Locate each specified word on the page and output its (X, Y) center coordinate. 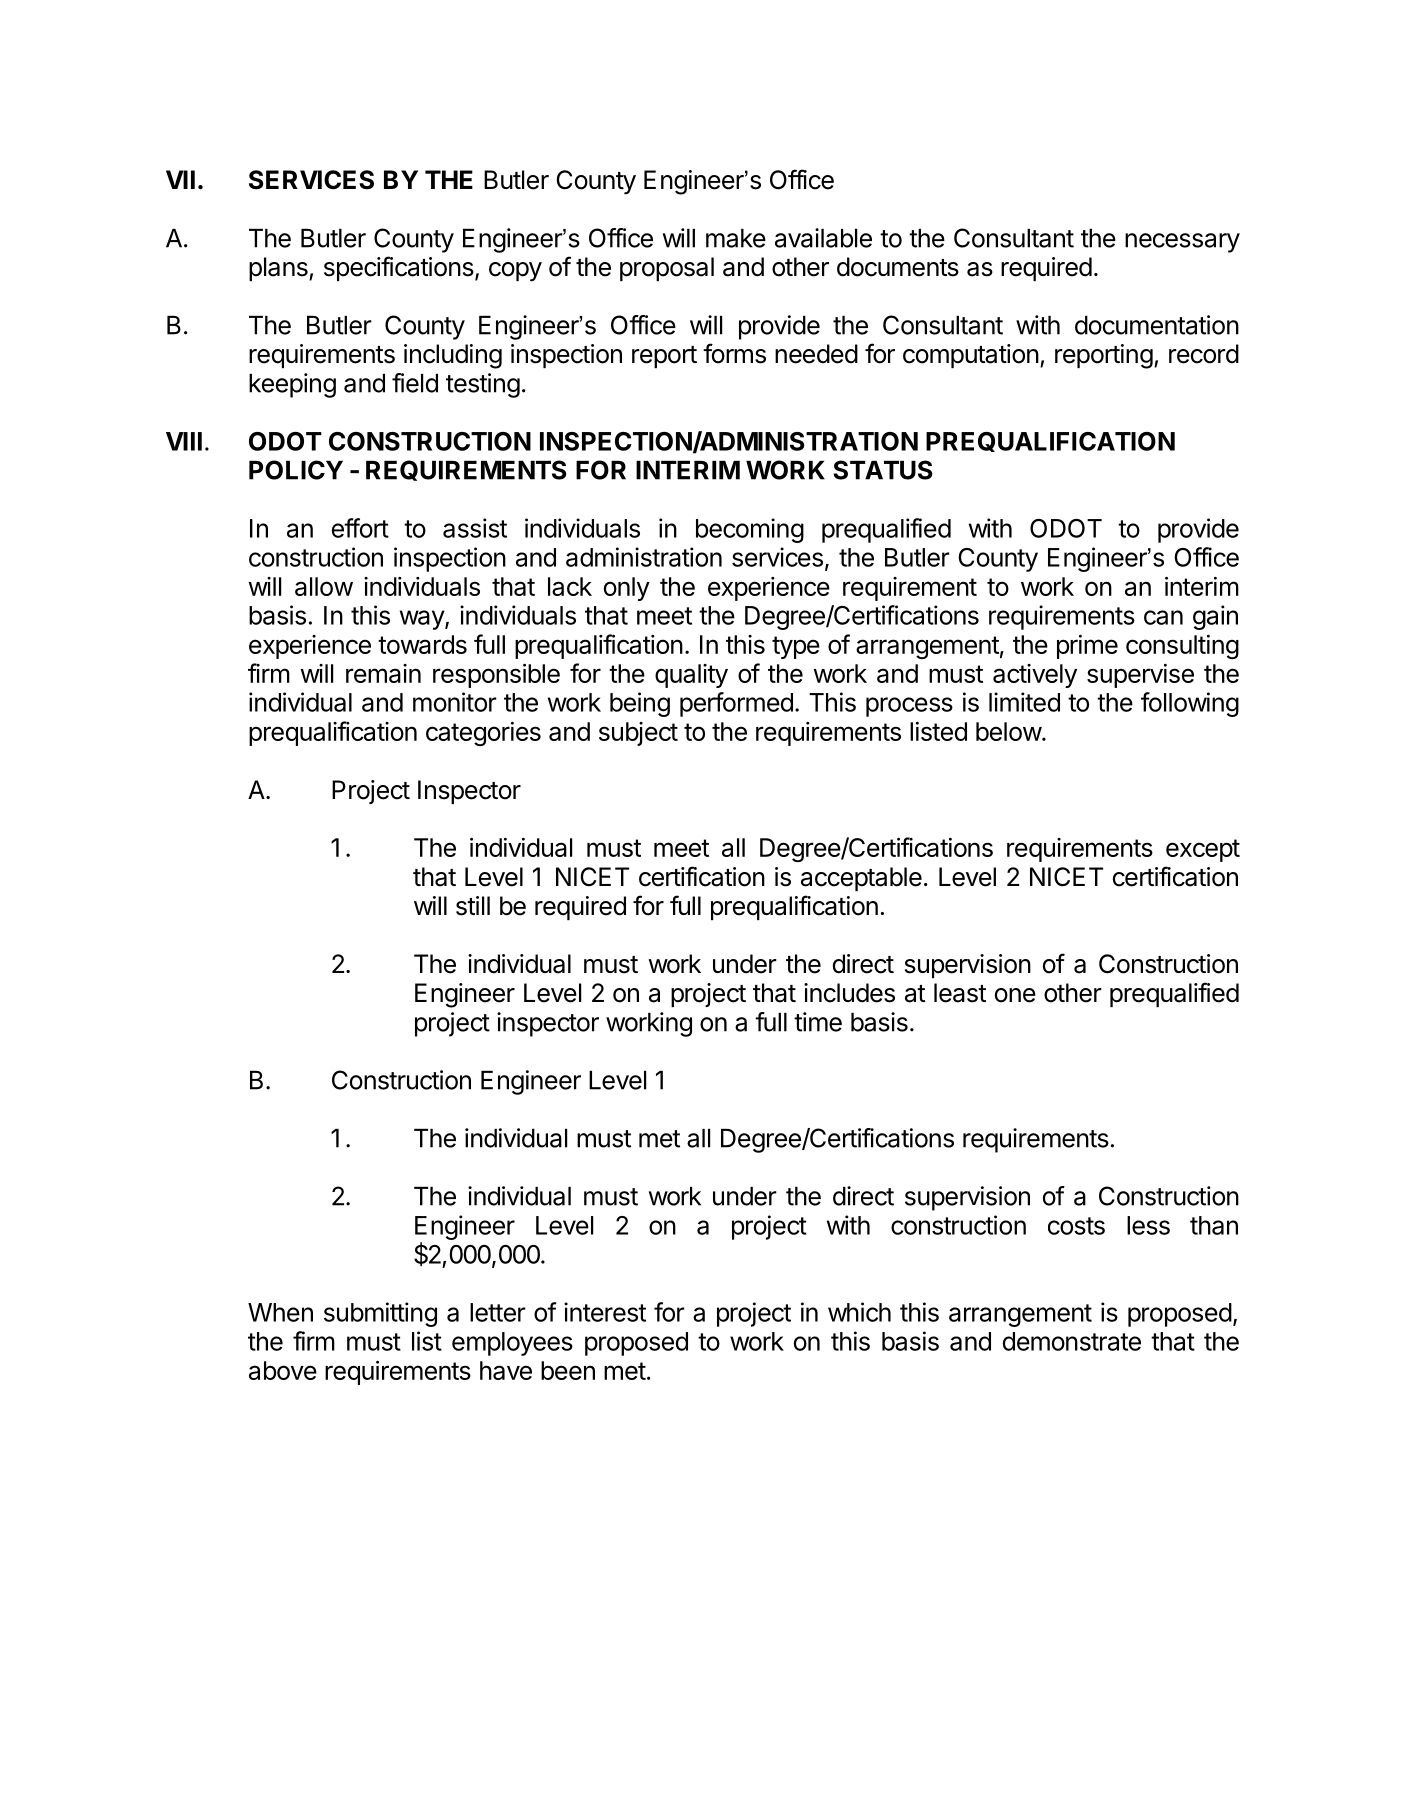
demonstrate (1072, 1341)
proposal (667, 269)
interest (605, 1312)
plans (279, 269)
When (280, 1312)
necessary (1182, 243)
